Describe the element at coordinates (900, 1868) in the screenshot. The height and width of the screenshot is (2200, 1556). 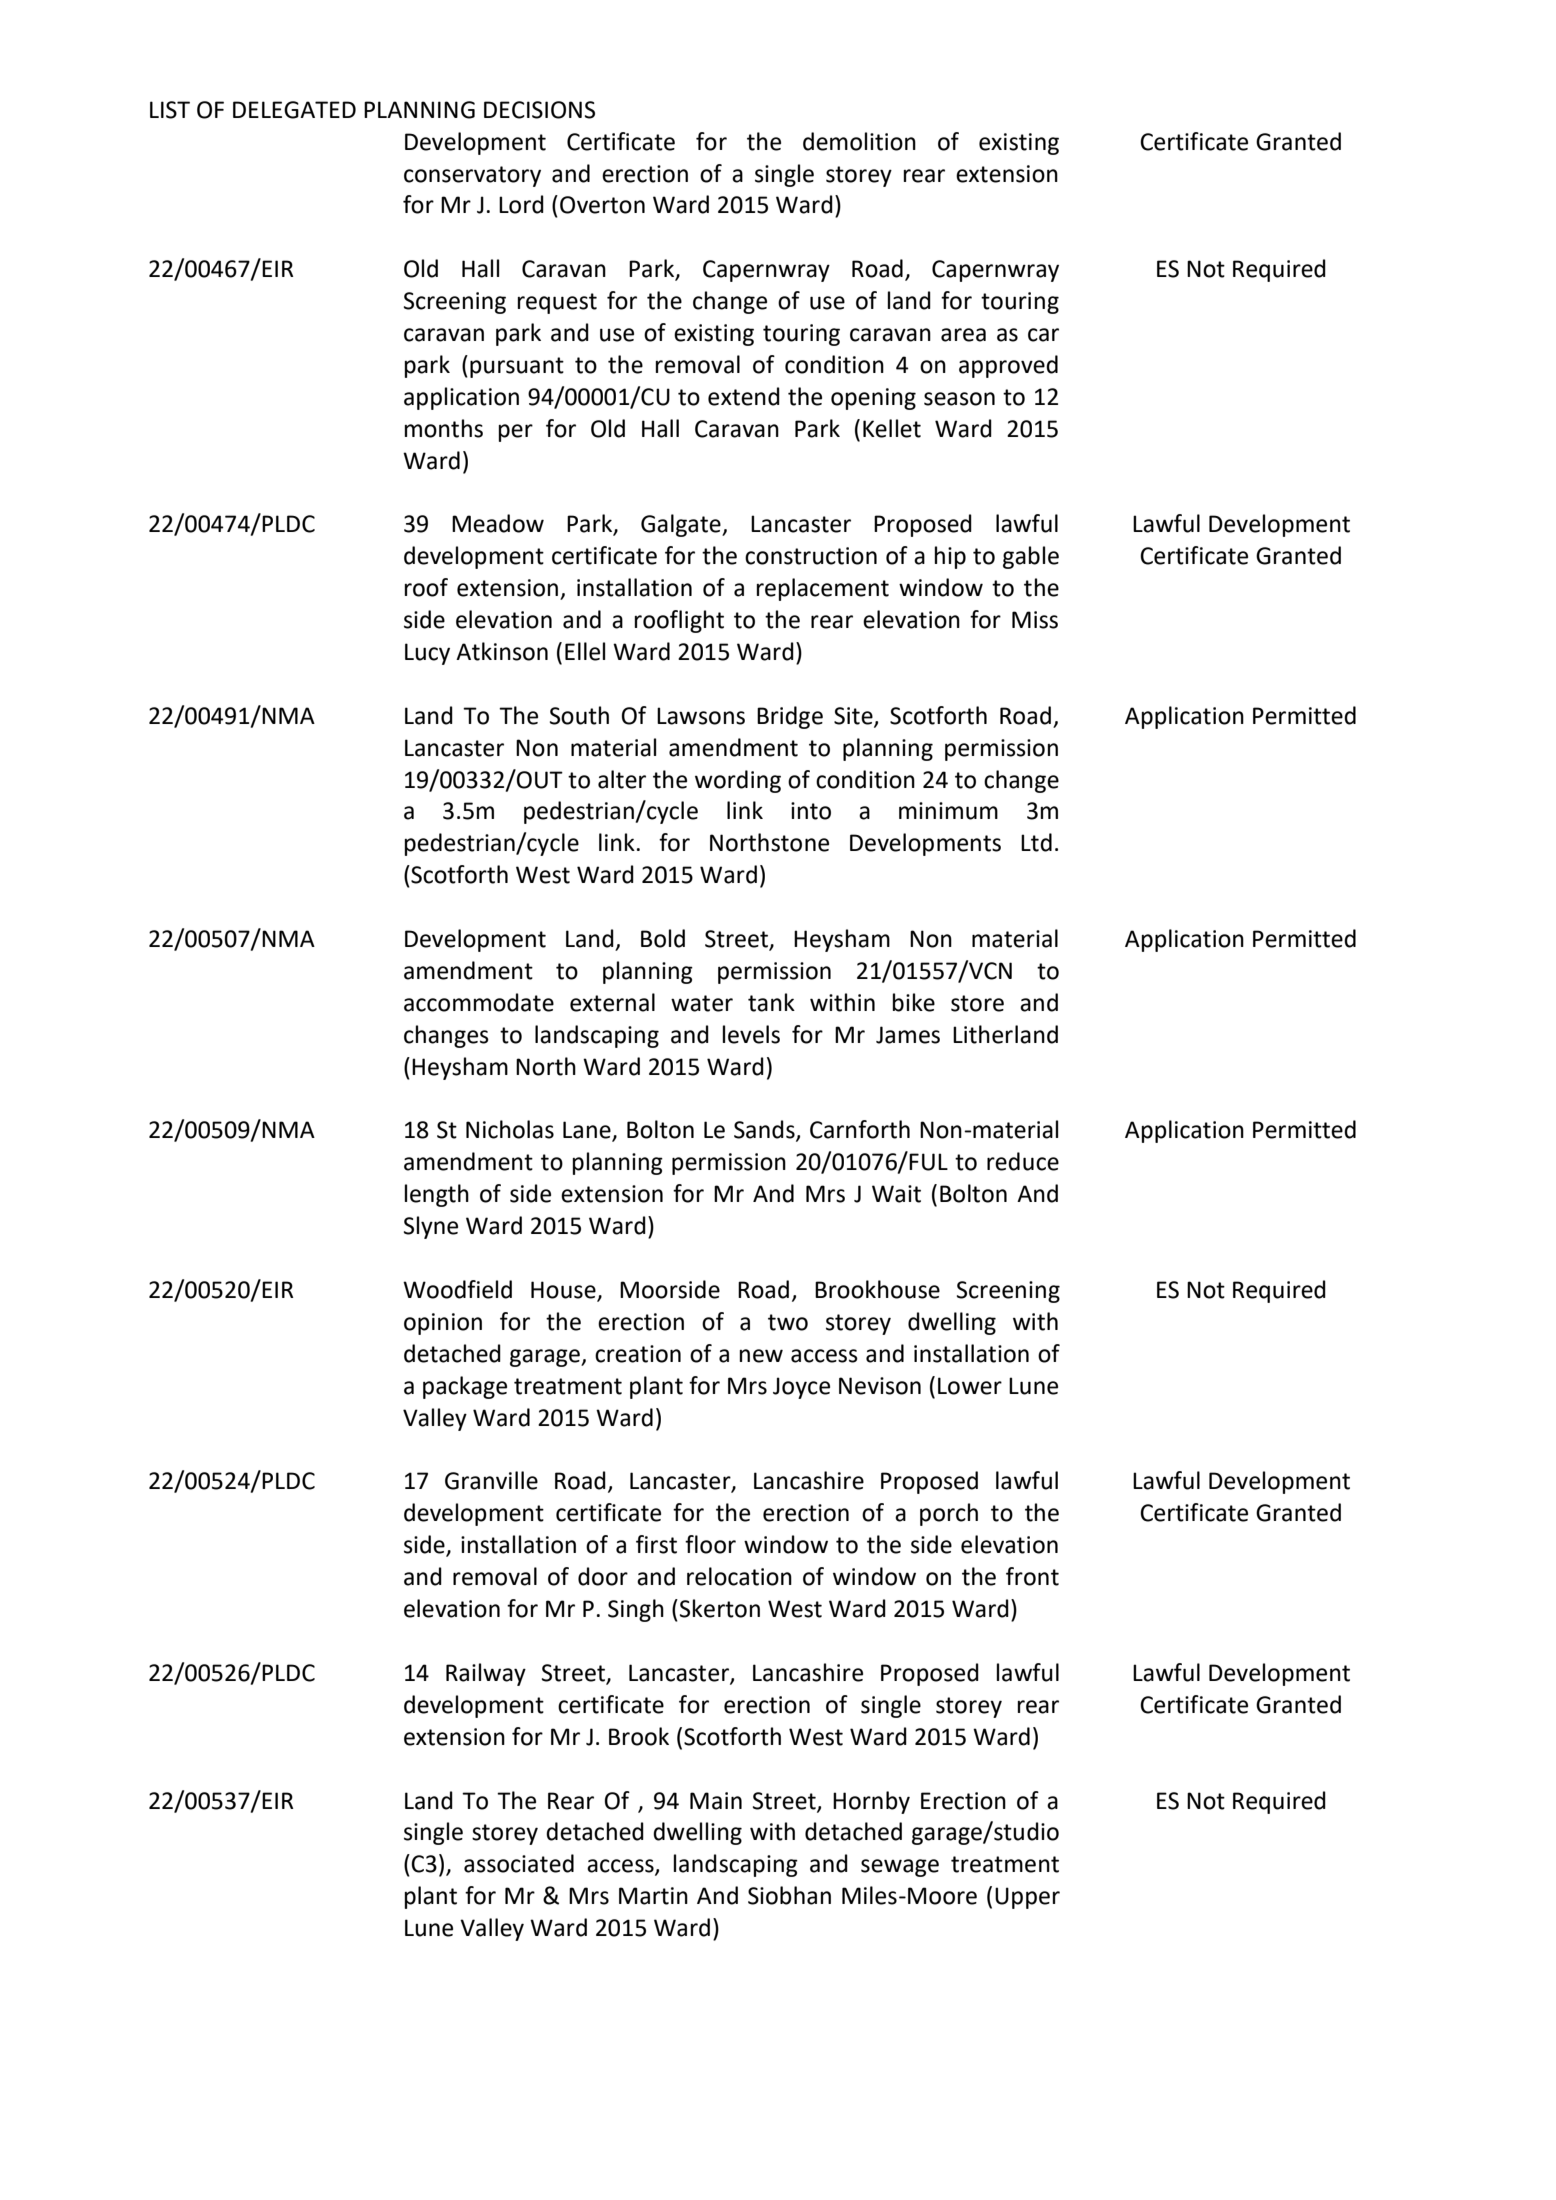
I see `sewage` at that location.
